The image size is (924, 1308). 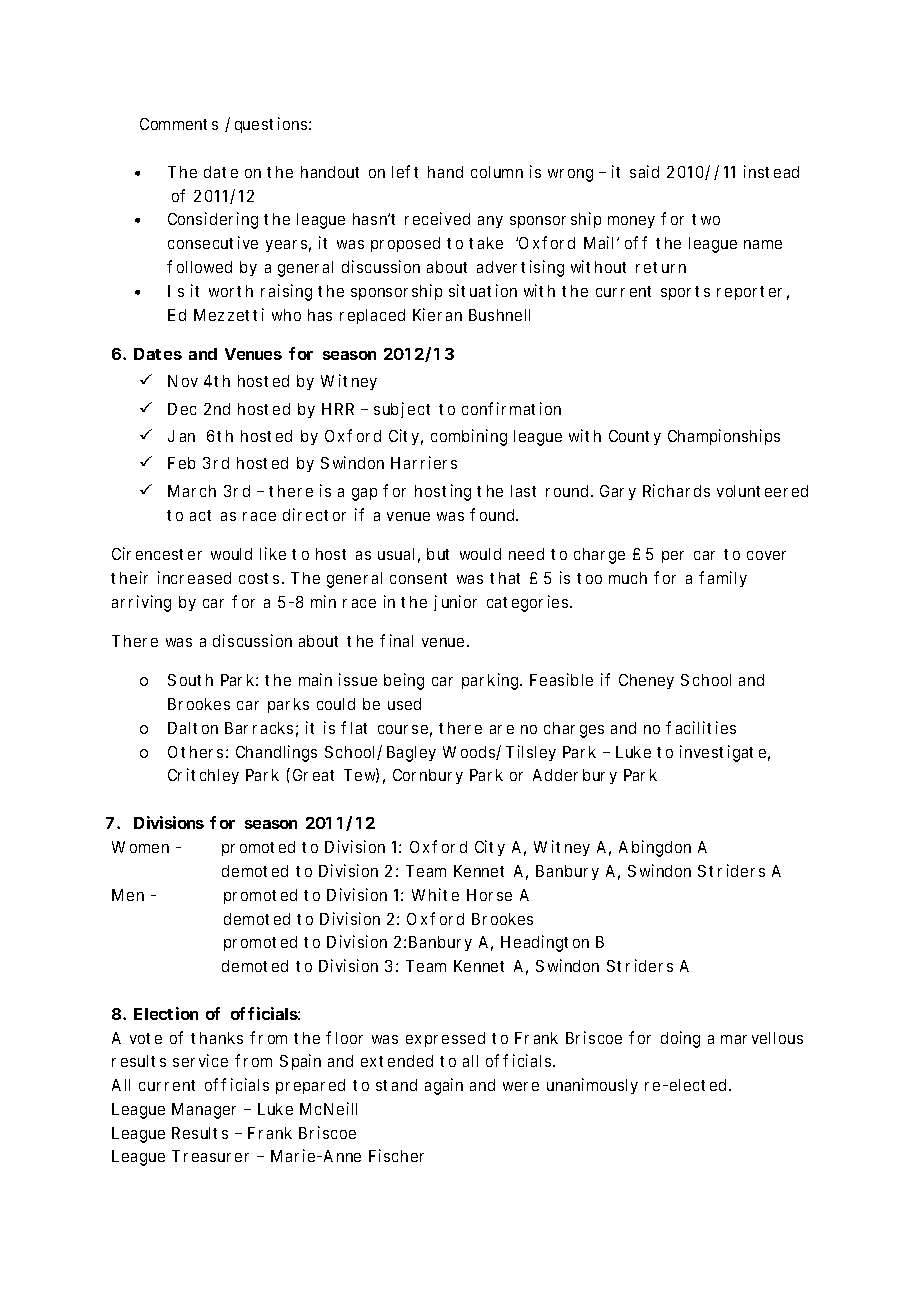 I want to click on left, so click(x=405, y=171).
